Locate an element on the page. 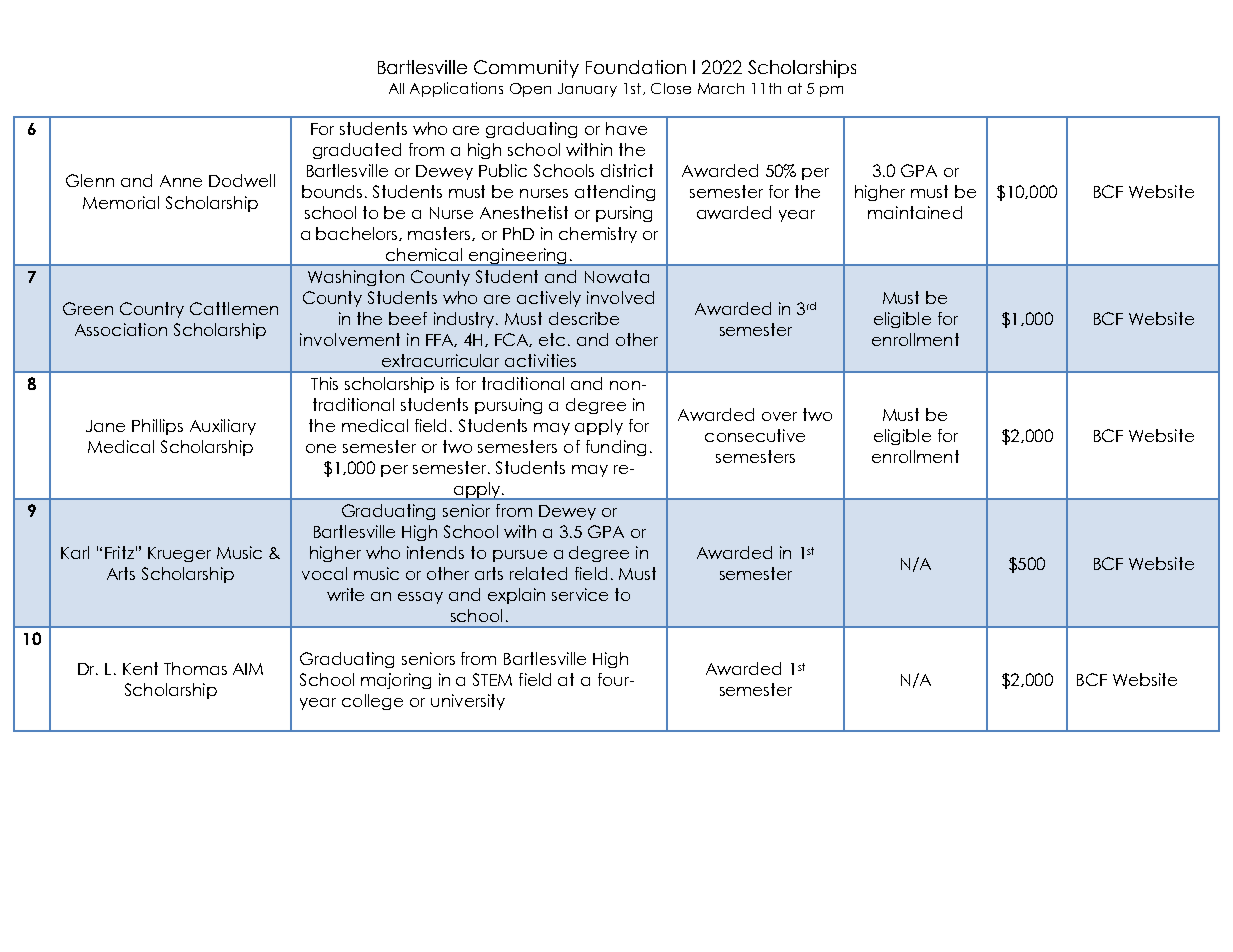 The height and width of the page is (952, 1233). All is located at coordinates (396, 88).
